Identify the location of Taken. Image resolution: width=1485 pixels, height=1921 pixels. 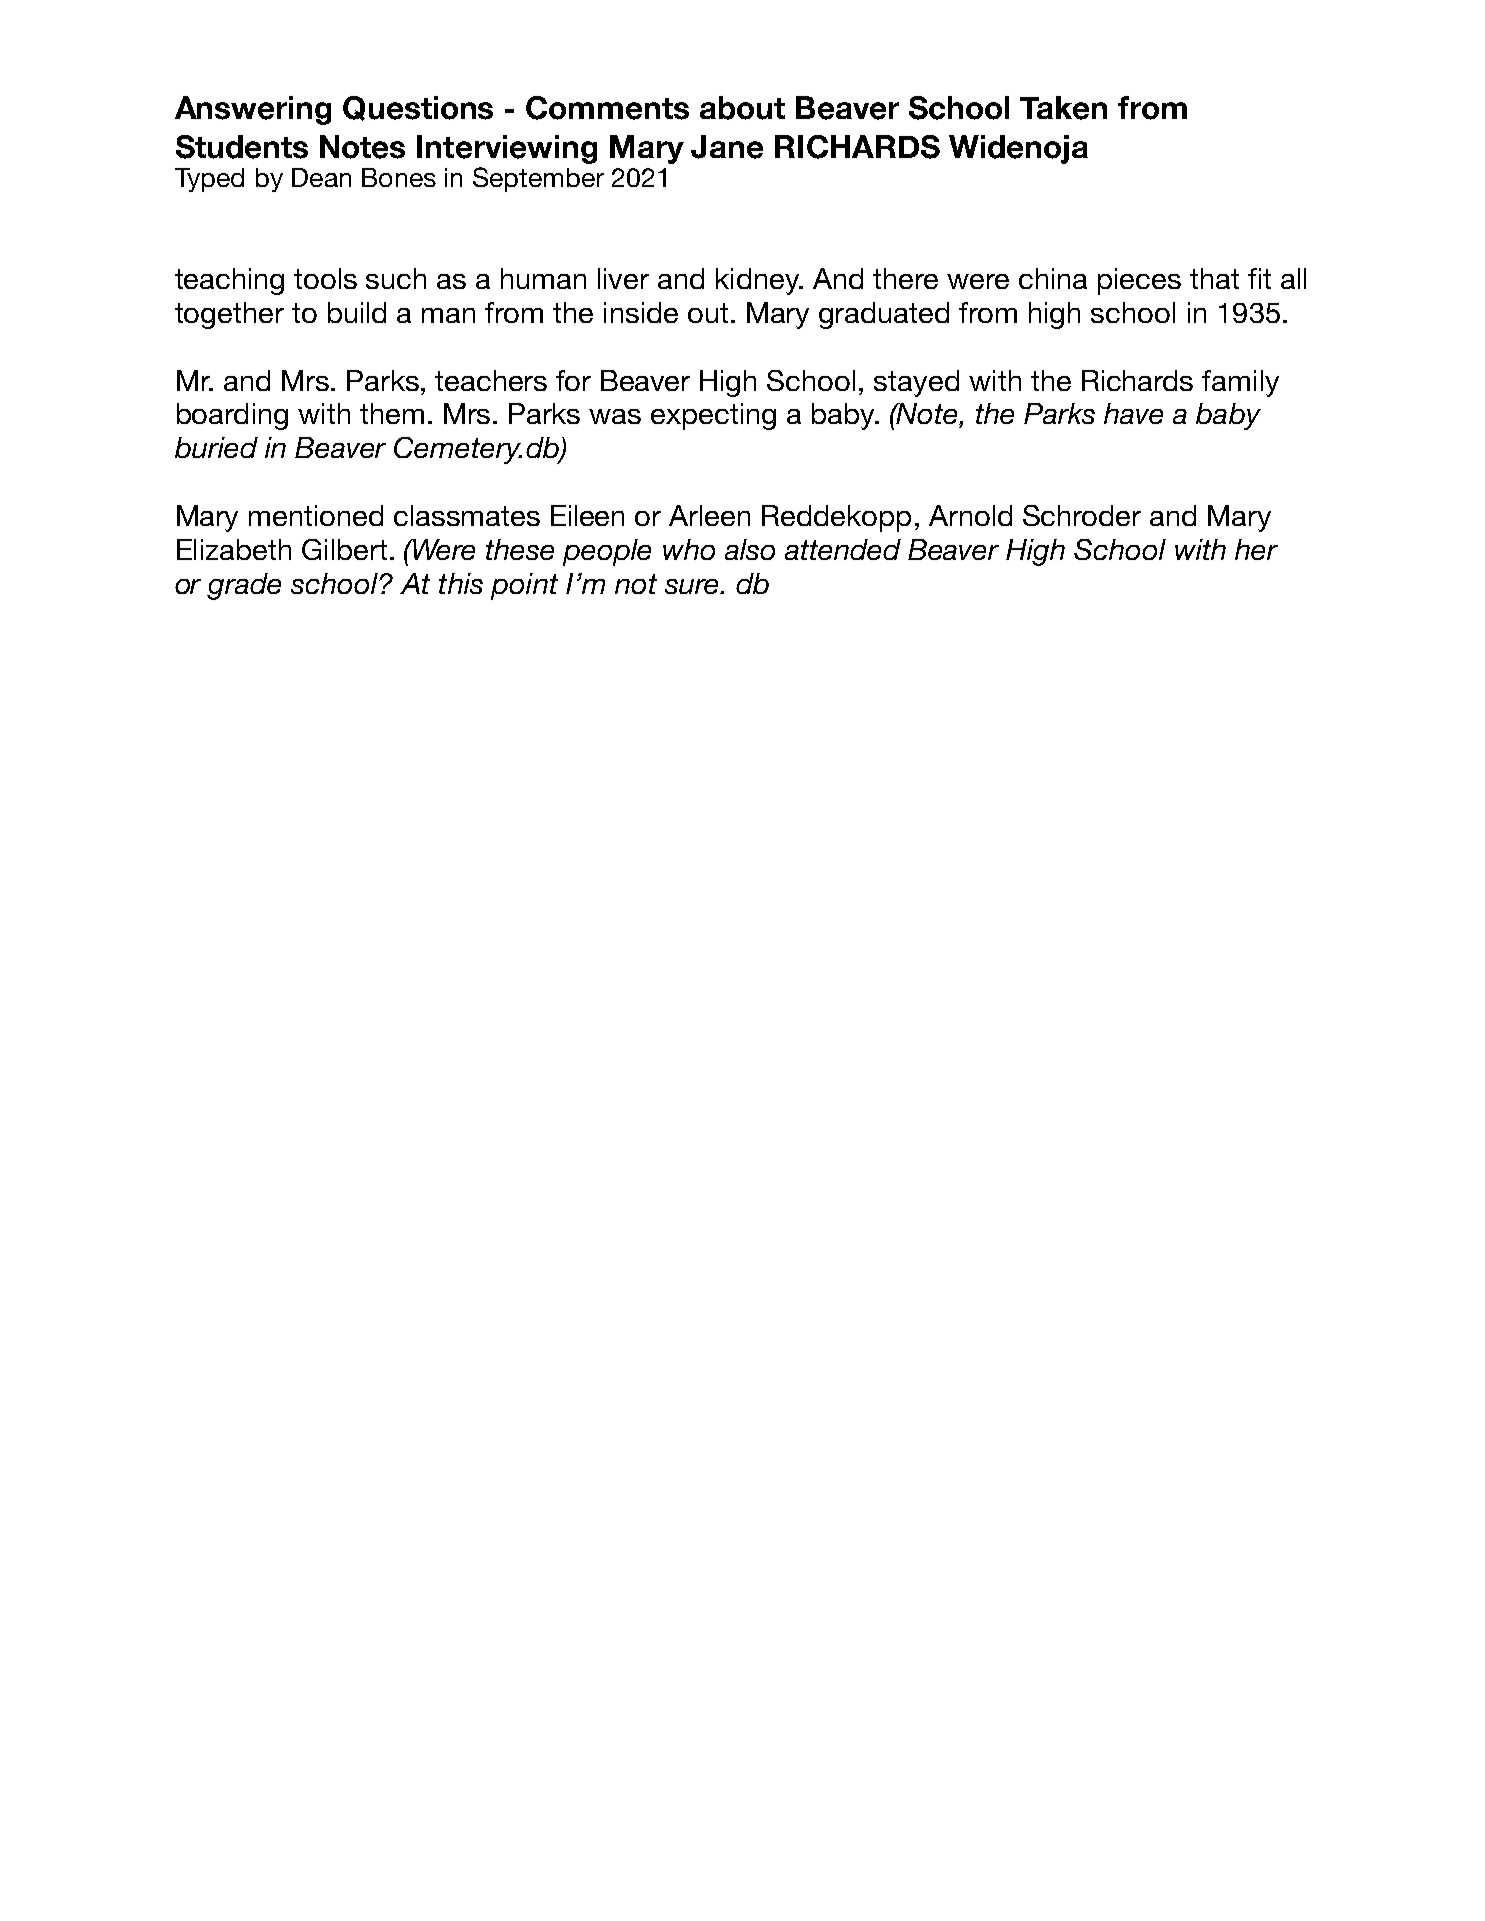
(1063, 108).
